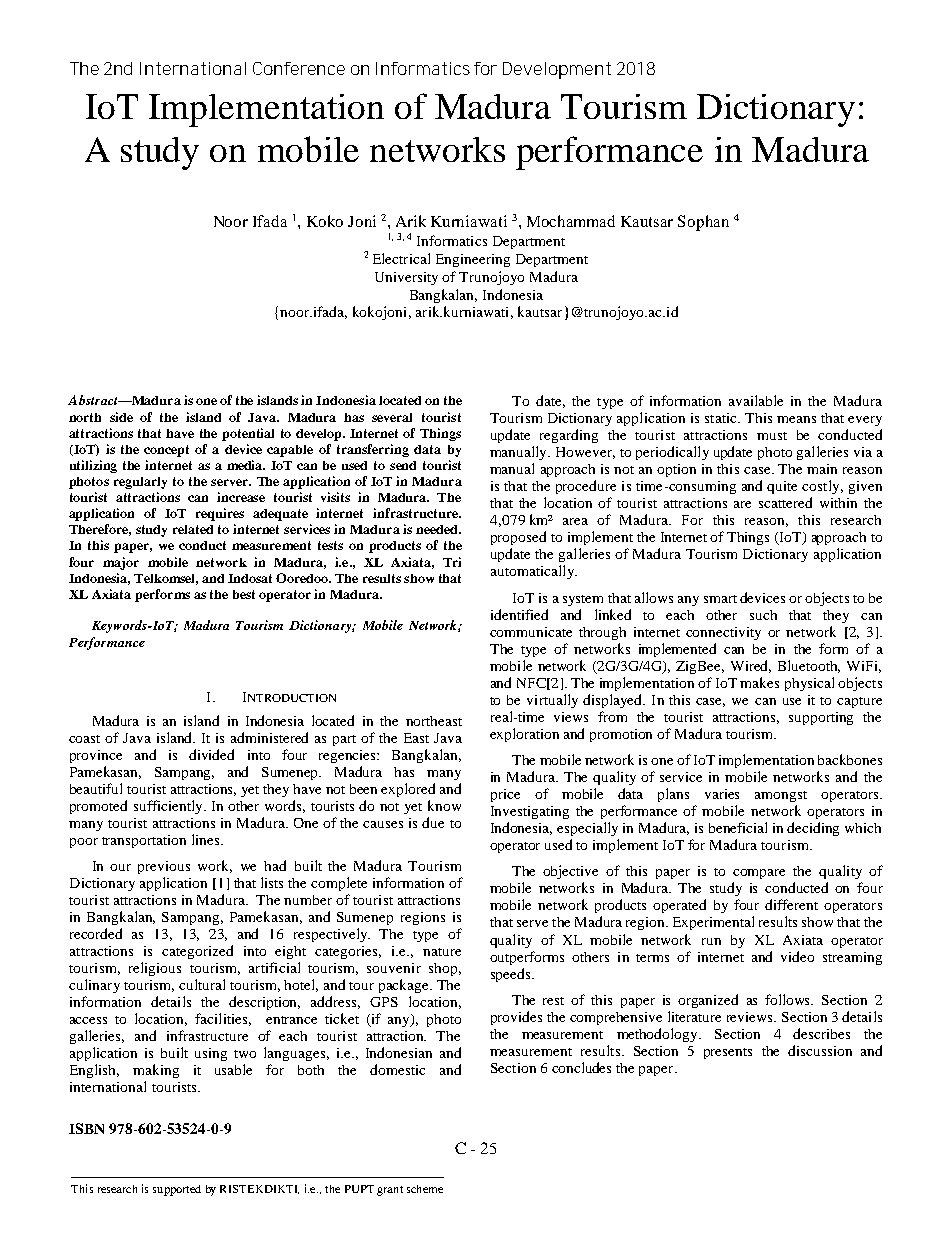 This screenshot has width=952, height=1233. I want to click on available, so click(756, 400).
